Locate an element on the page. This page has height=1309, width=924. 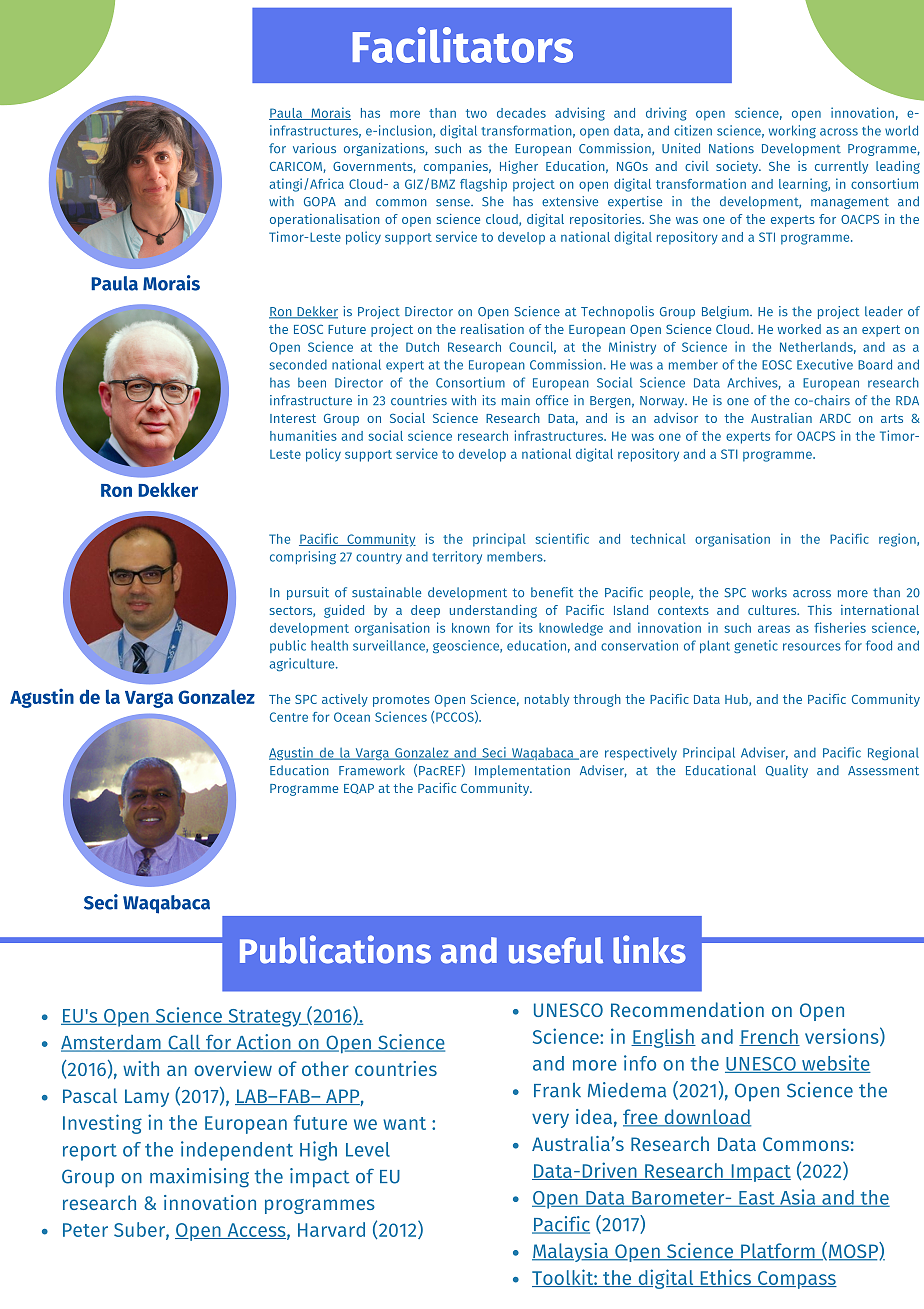
arts is located at coordinates (892, 418).
